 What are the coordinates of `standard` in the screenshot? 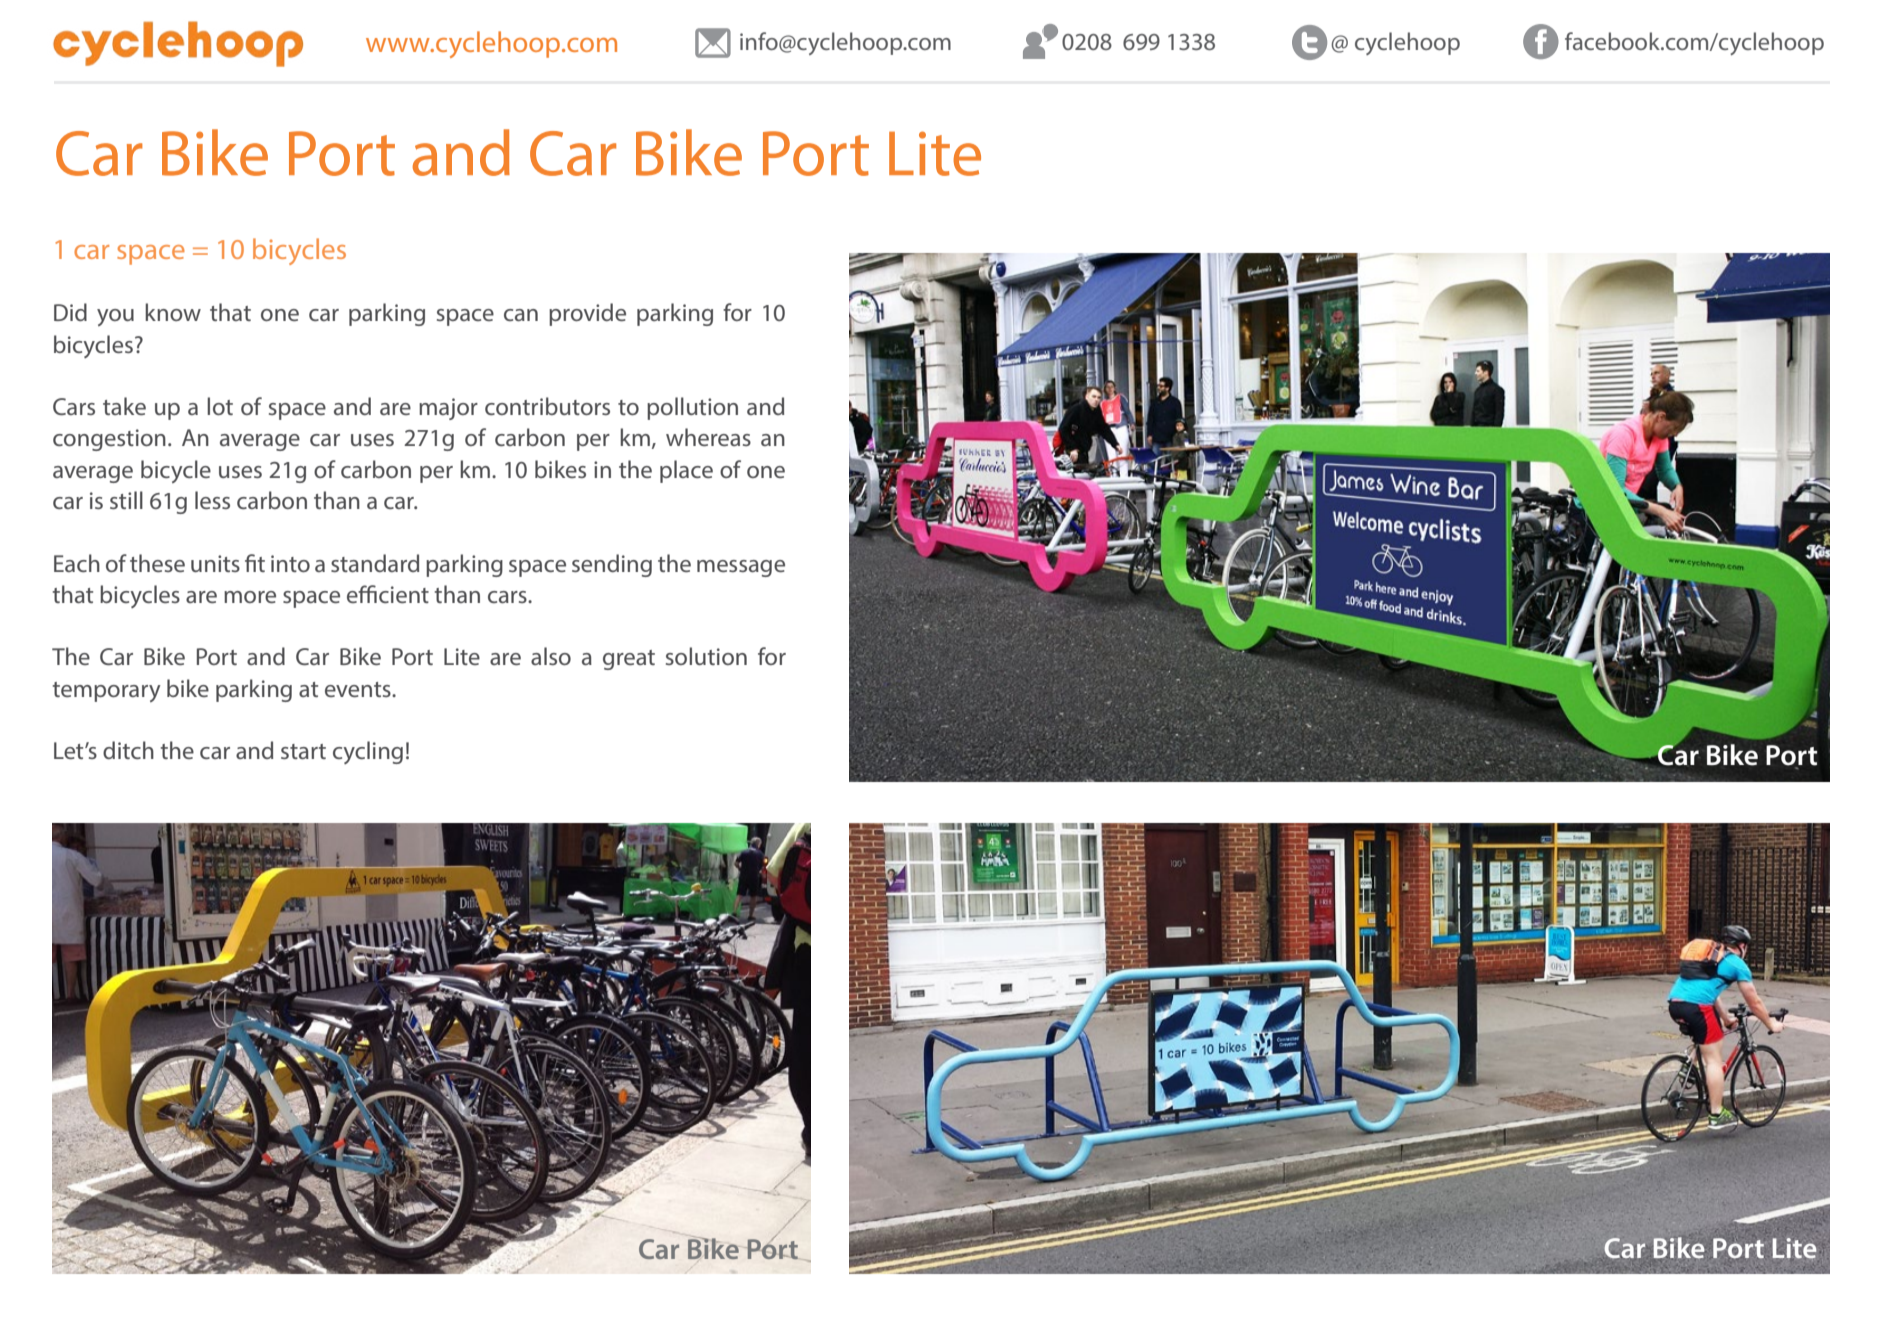 It's located at (375, 563).
